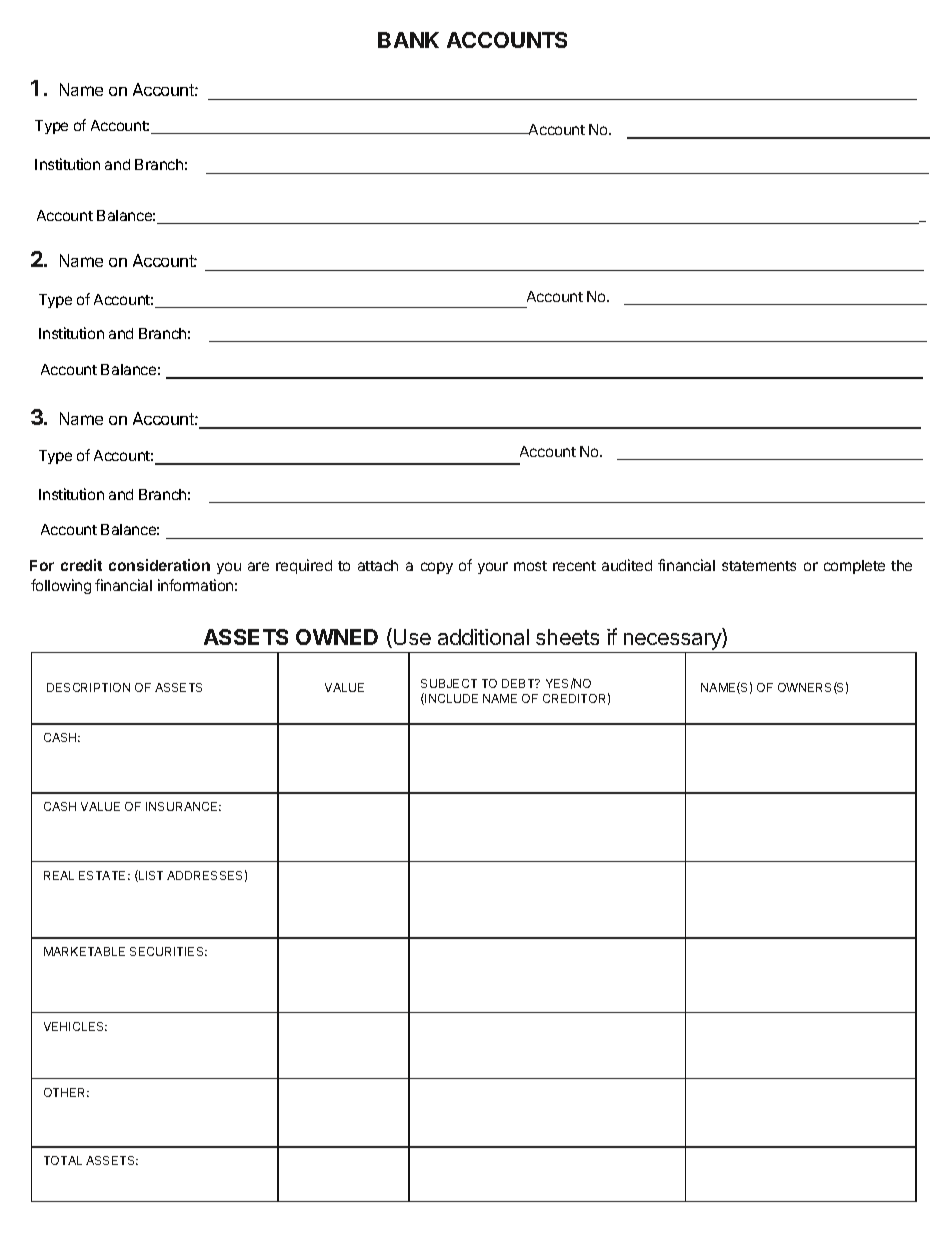 Image resolution: width=952 pixels, height=1233 pixels. What do you see at coordinates (63, 1160) in the image?
I see `TOTAL` at bounding box center [63, 1160].
